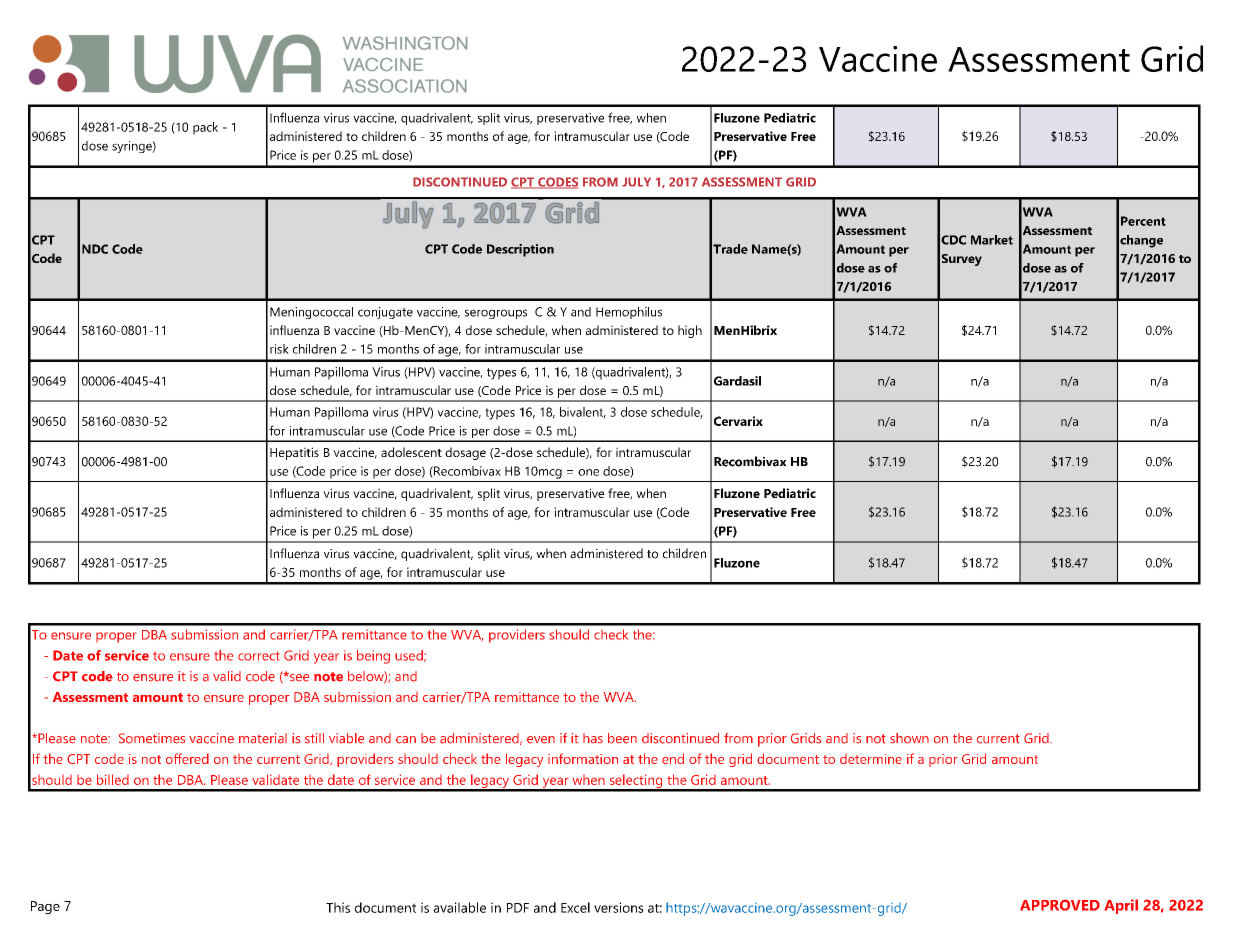 This page has width=1233, height=952. Describe the element at coordinates (992, 240) in the page. I see `Market` at that location.
